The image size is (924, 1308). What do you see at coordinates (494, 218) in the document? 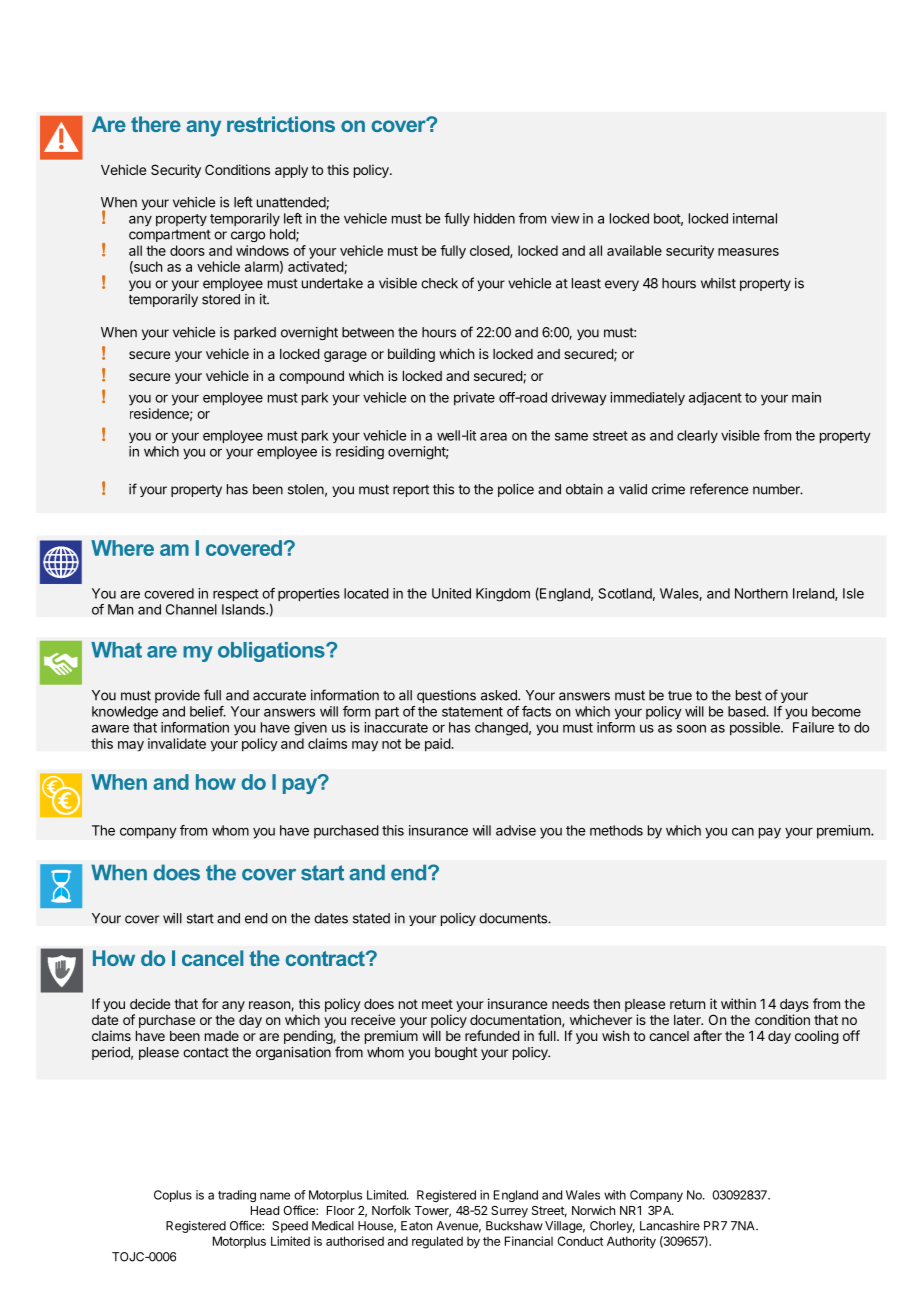
I see `hidden` at bounding box center [494, 218].
